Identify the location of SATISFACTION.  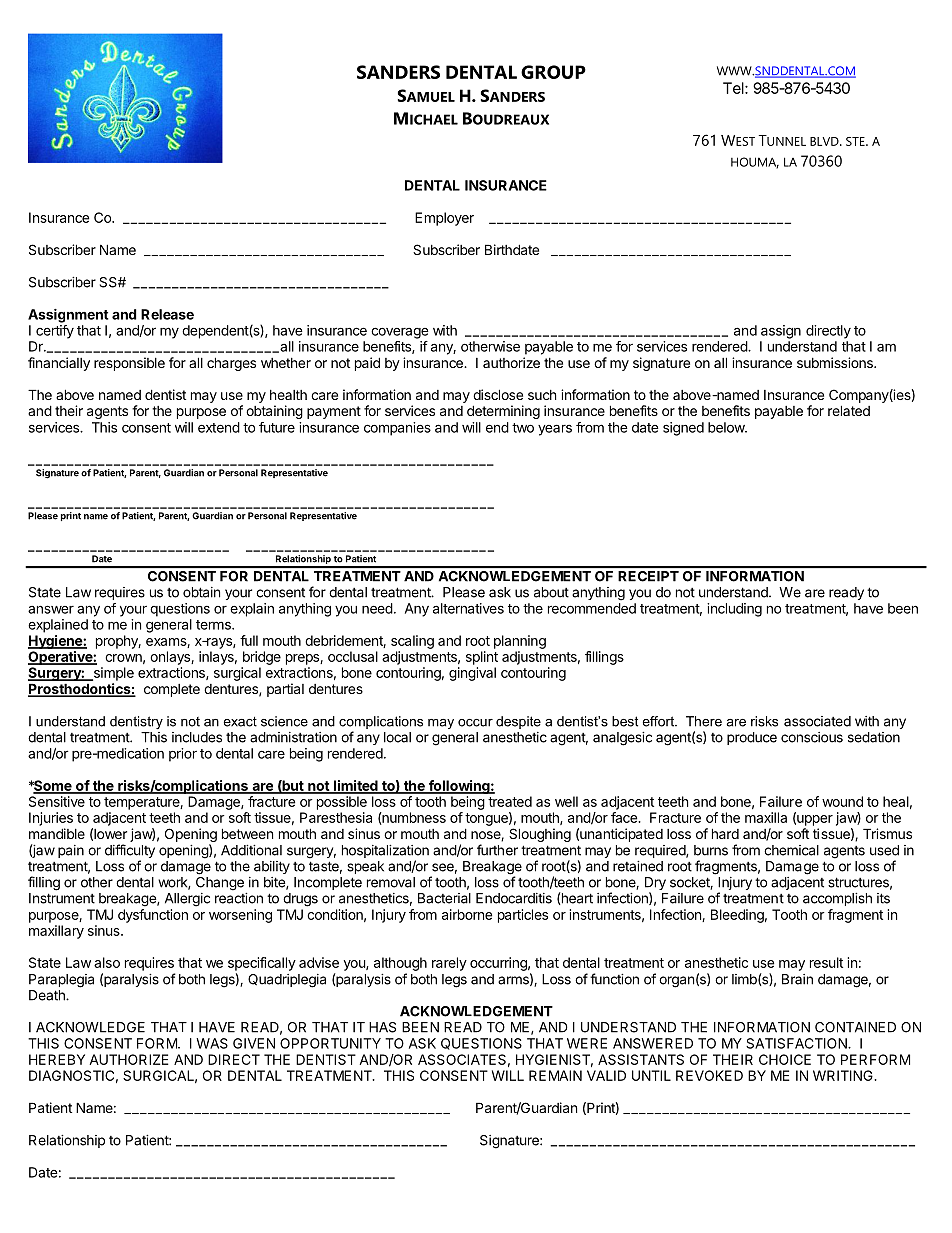
(797, 1043).
